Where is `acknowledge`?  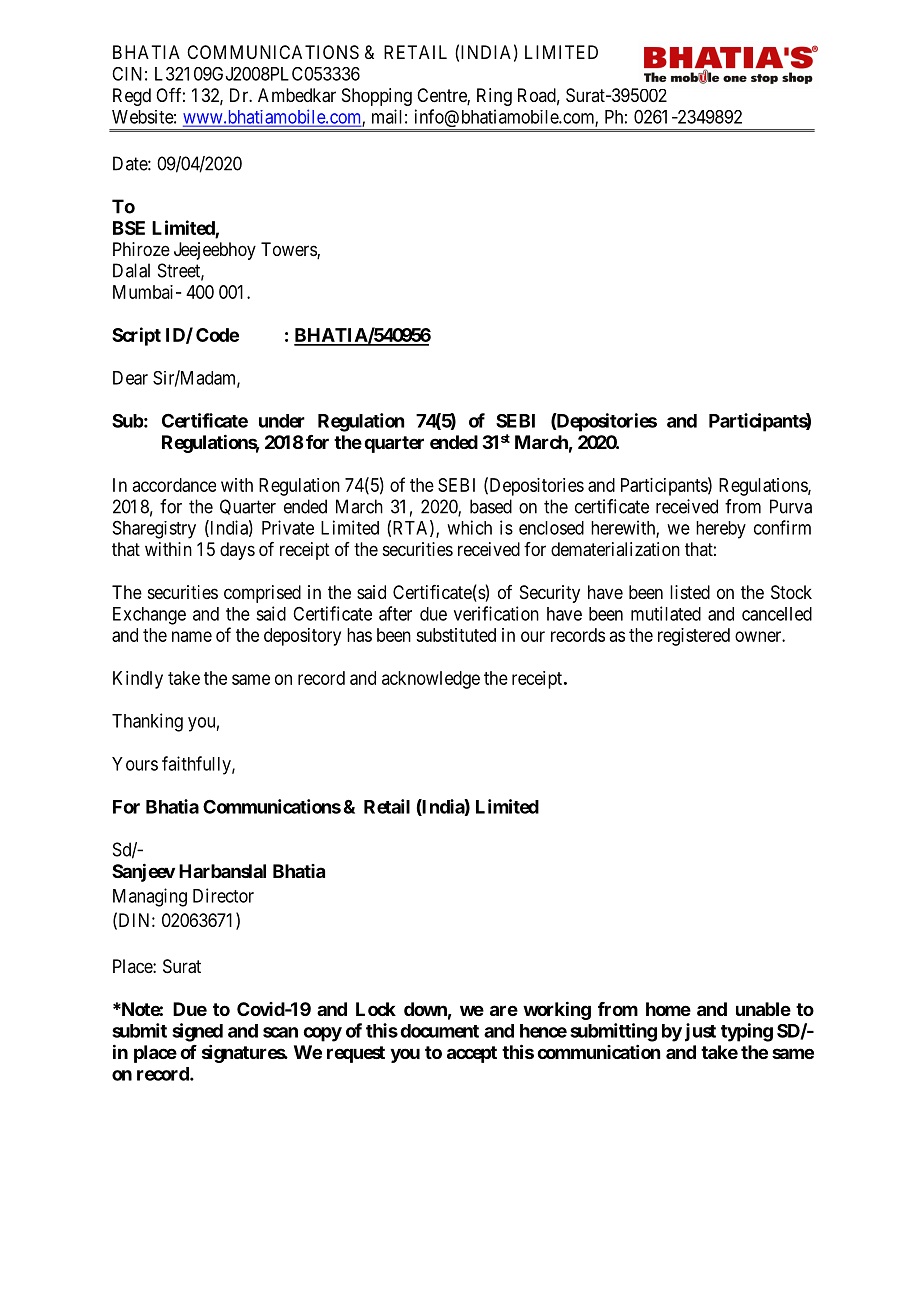 acknowledge is located at coordinates (431, 680).
